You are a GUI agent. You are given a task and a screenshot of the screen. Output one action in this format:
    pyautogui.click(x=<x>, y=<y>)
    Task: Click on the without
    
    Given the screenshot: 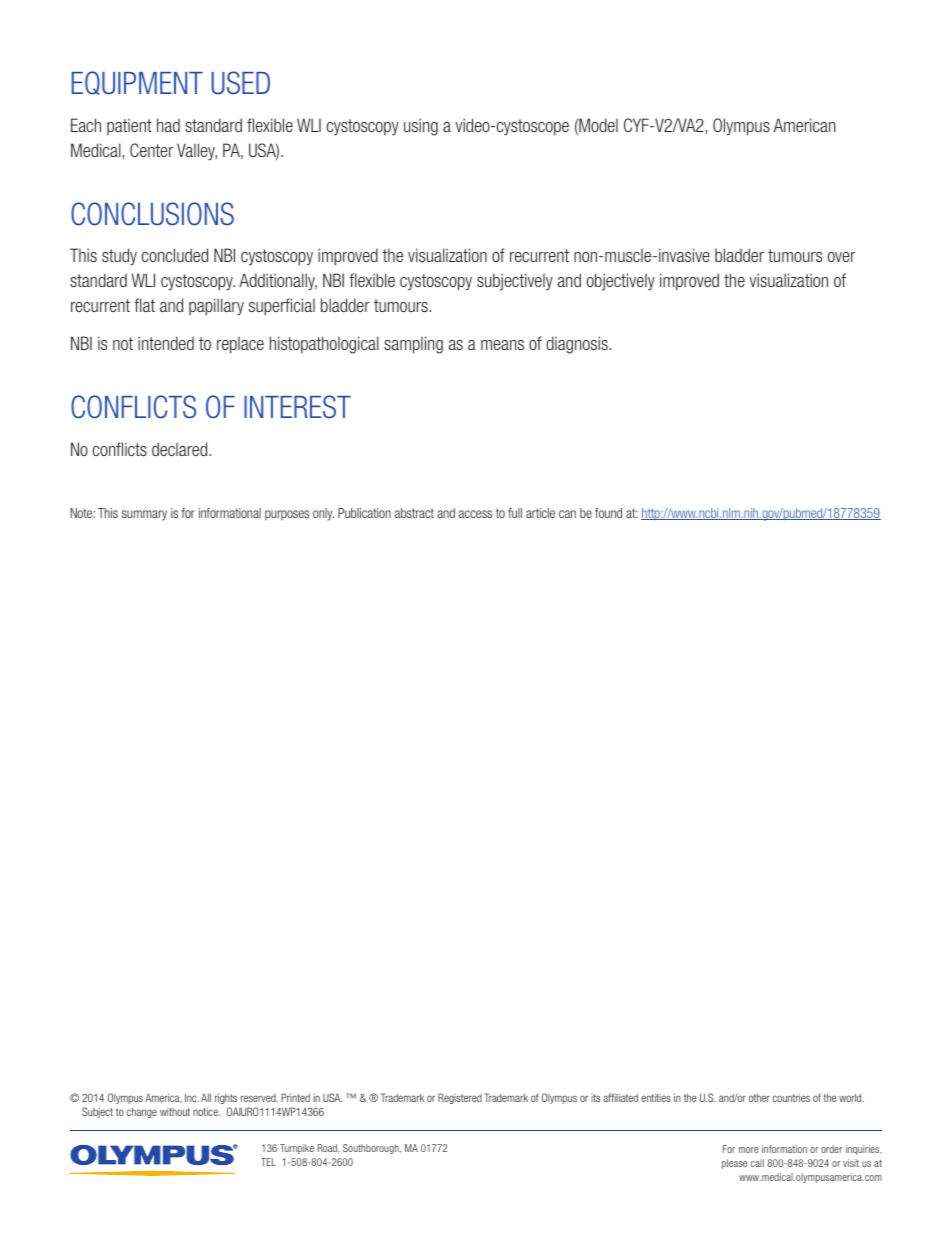 What is the action you would take?
    pyautogui.click(x=175, y=1112)
